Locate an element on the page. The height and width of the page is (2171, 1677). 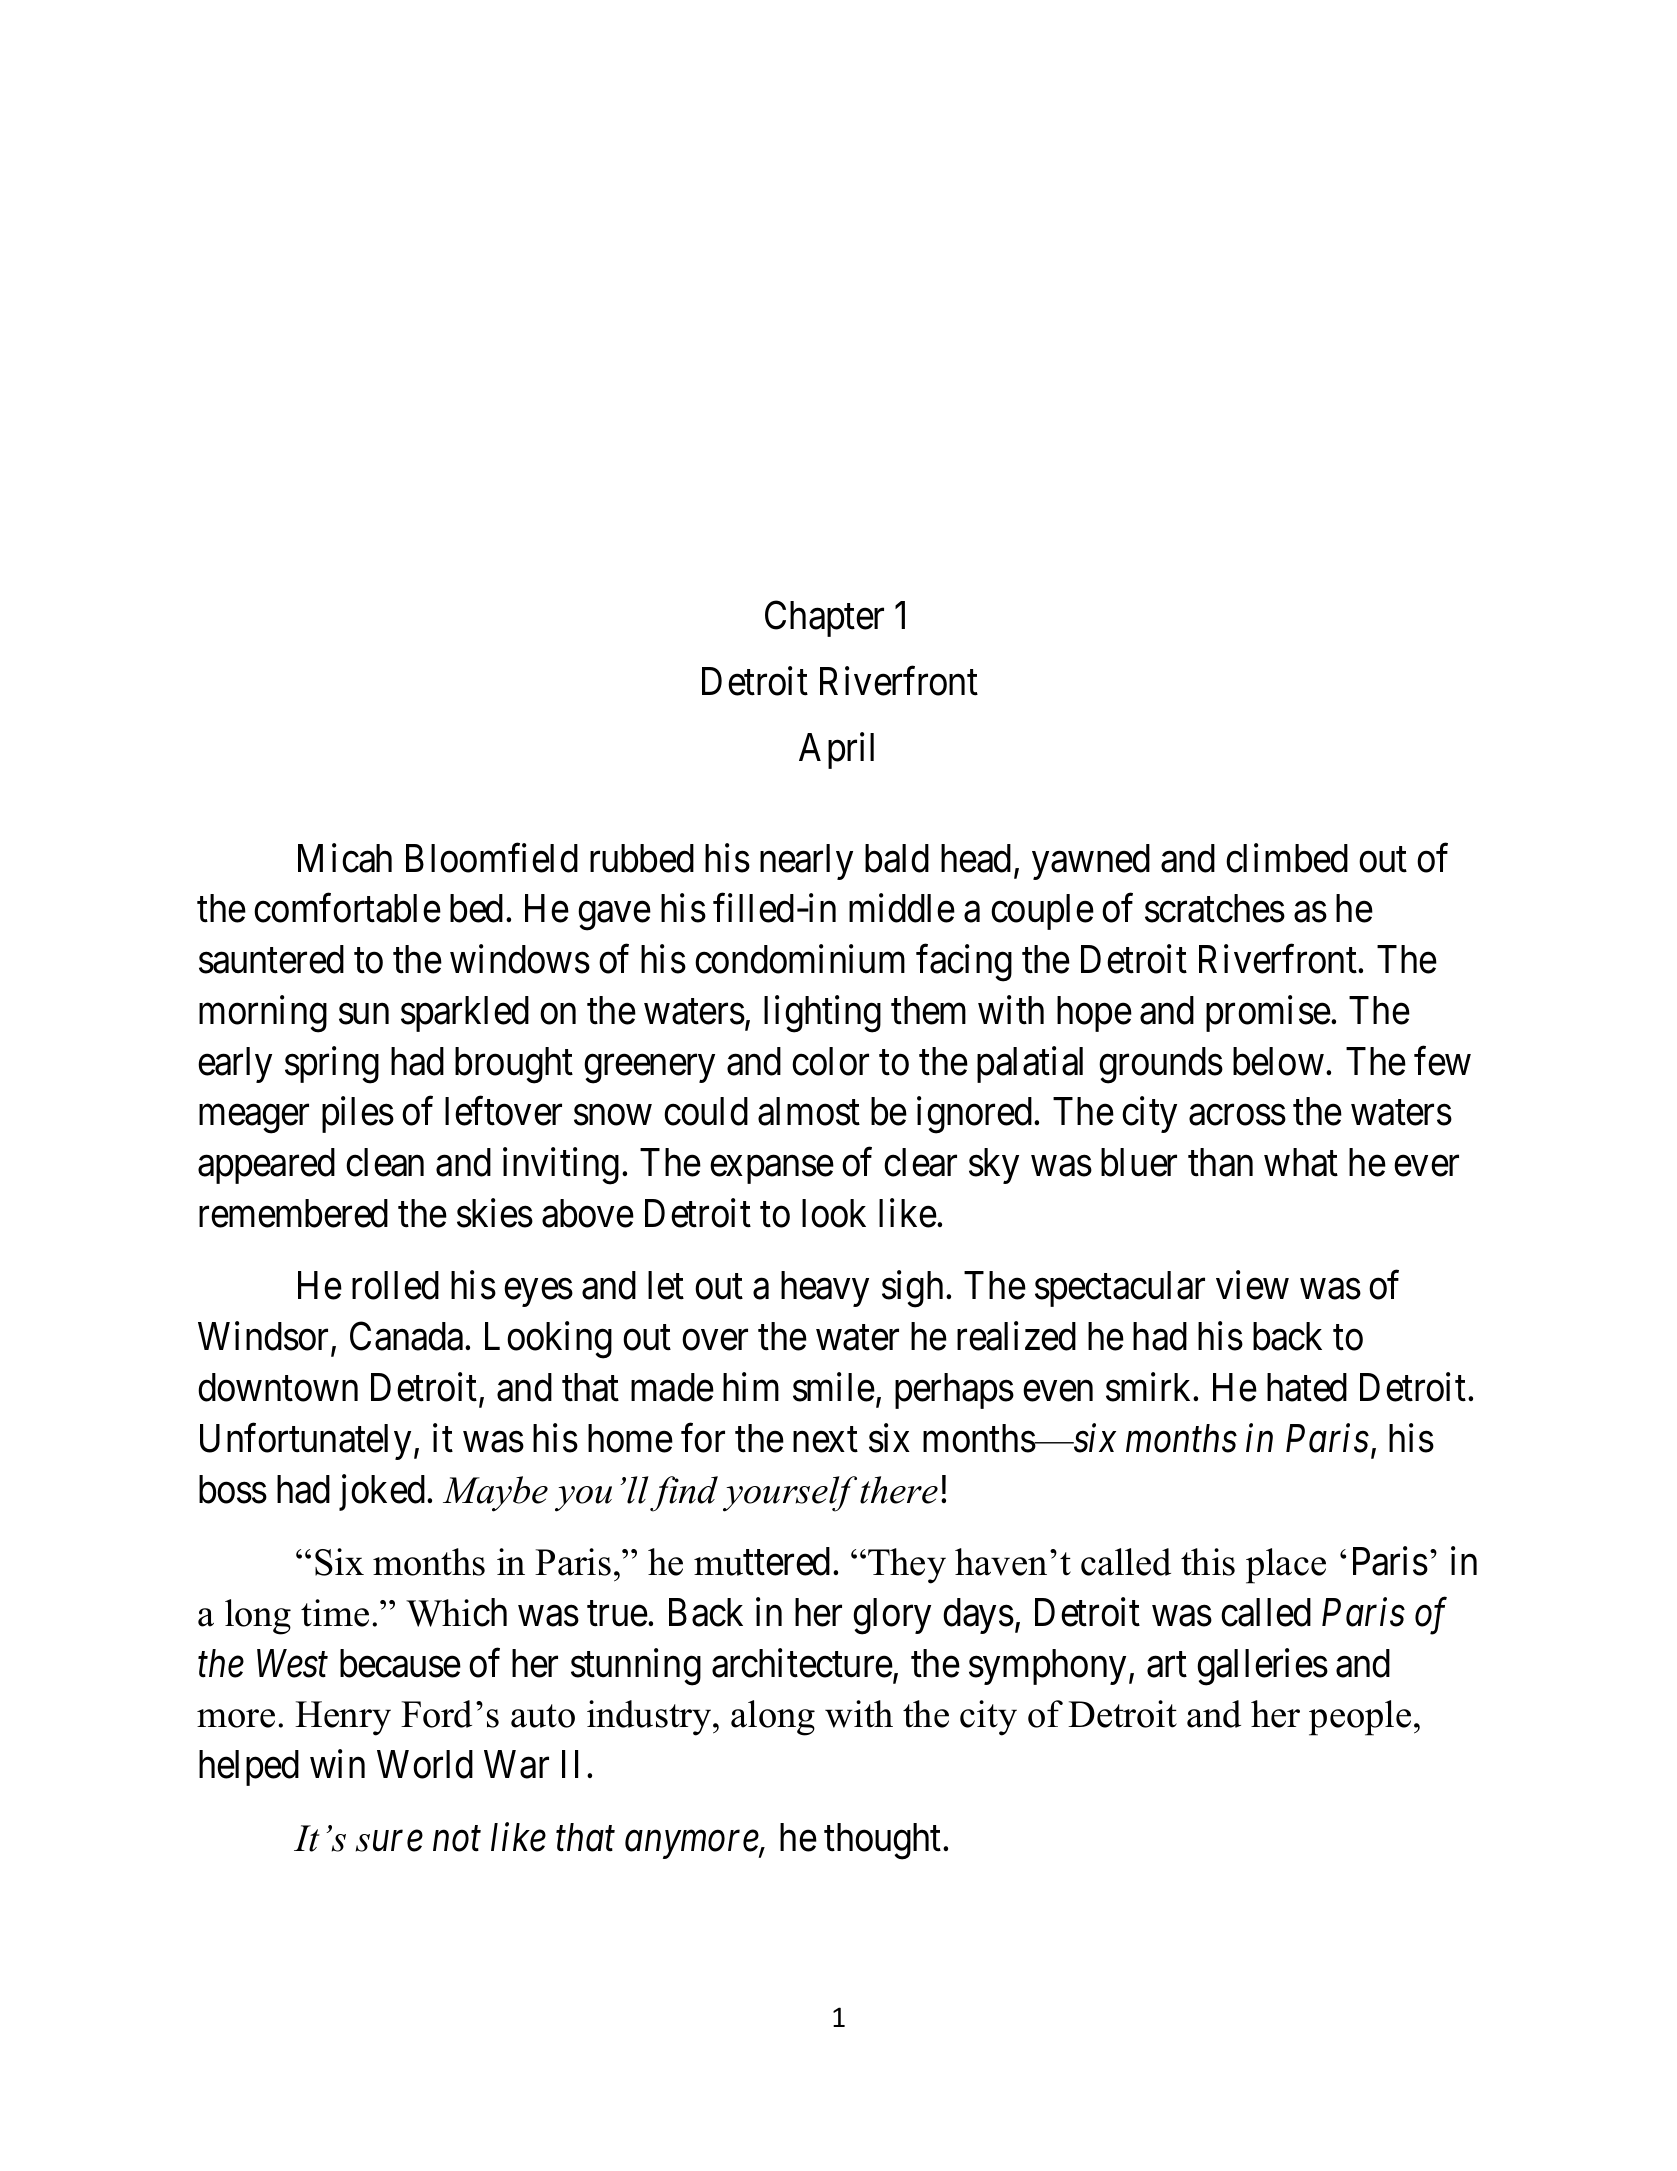
people is located at coordinates (1360, 1718).
